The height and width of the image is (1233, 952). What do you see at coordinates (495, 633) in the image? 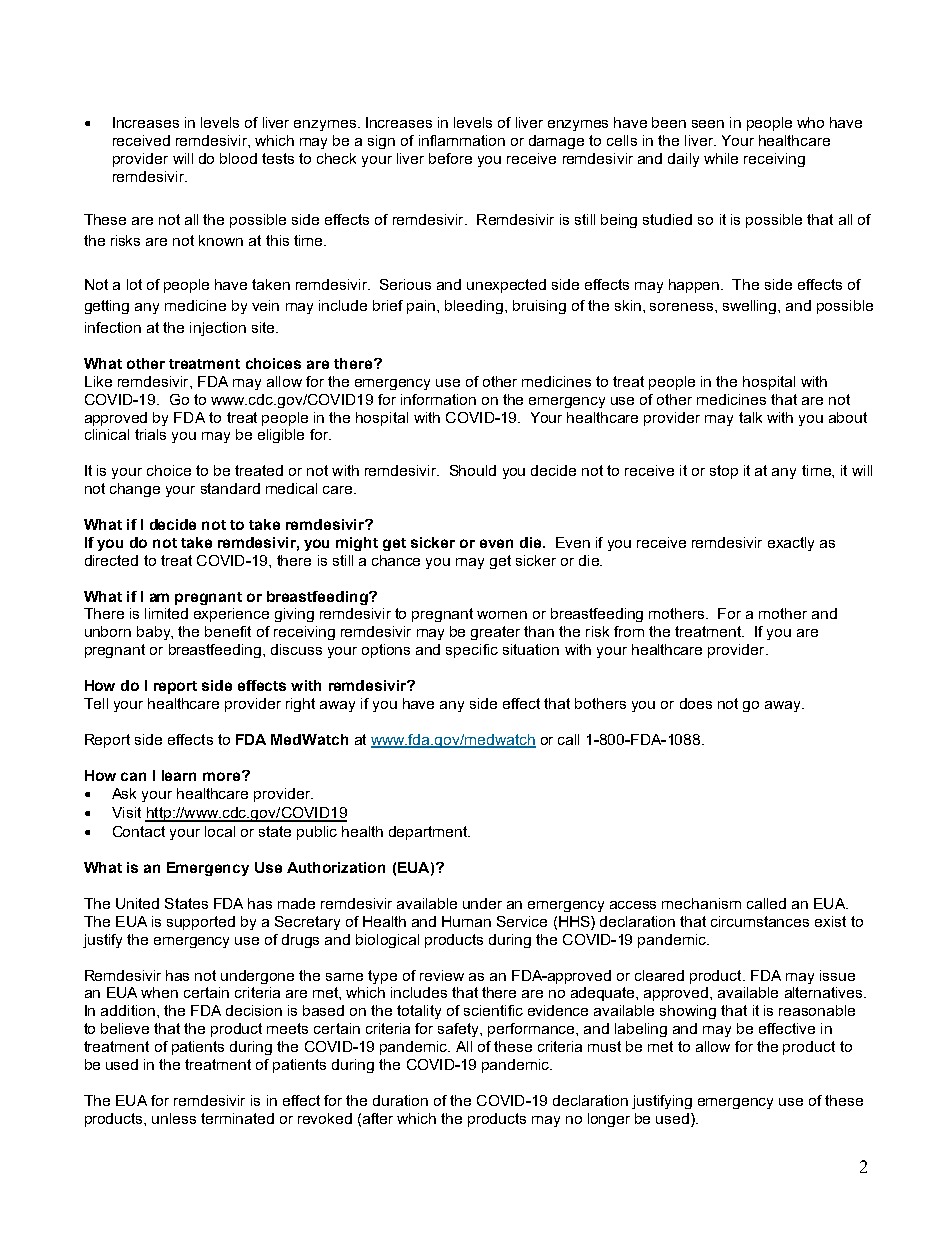
I see `greater` at bounding box center [495, 633].
